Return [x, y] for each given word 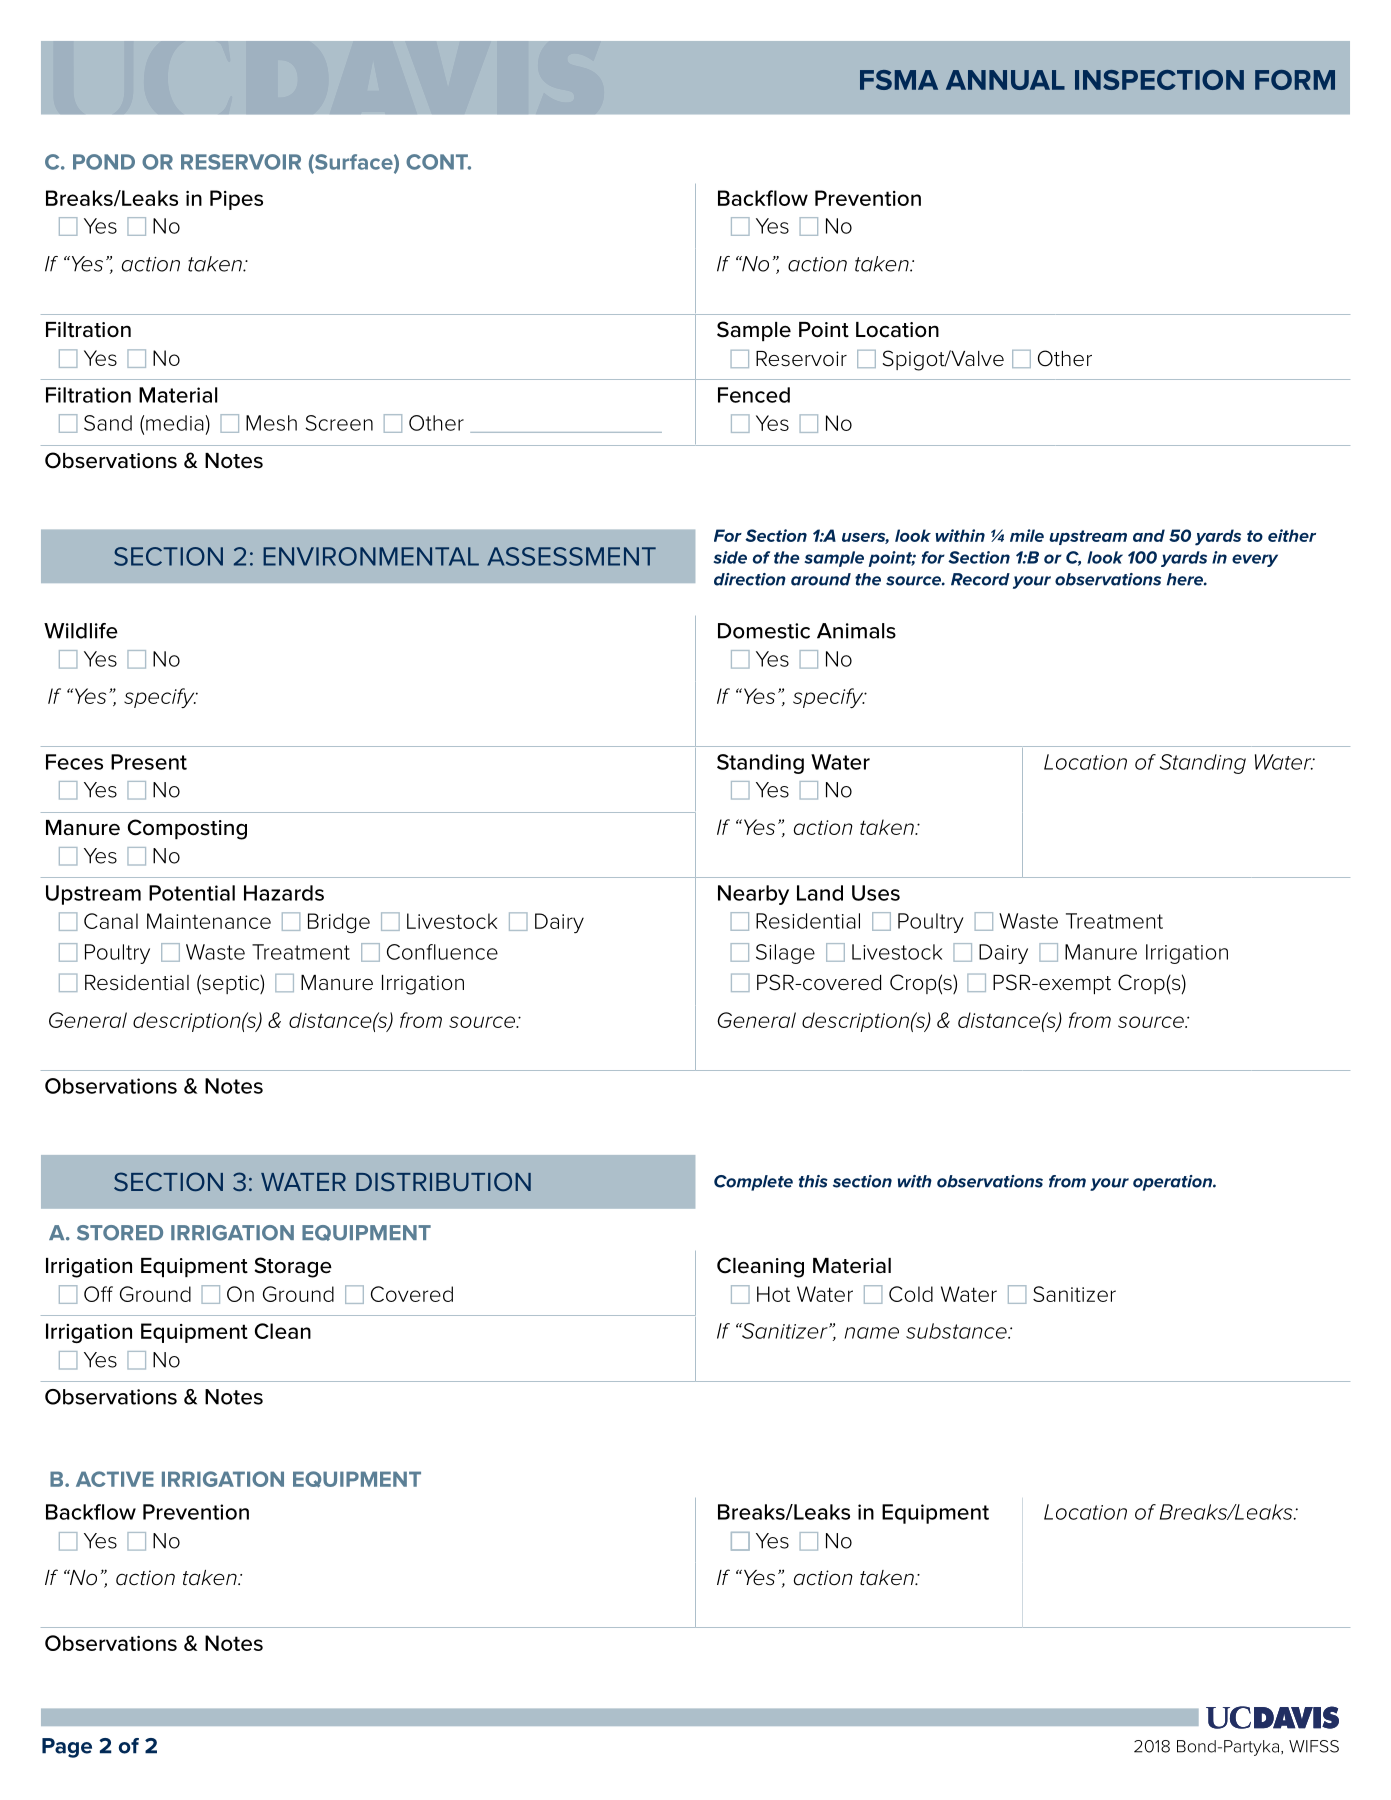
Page [67, 1748]
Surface [354, 163]
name [872, 1333]
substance [957, 1331]
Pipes [236, 200]
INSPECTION [1159, 80]
